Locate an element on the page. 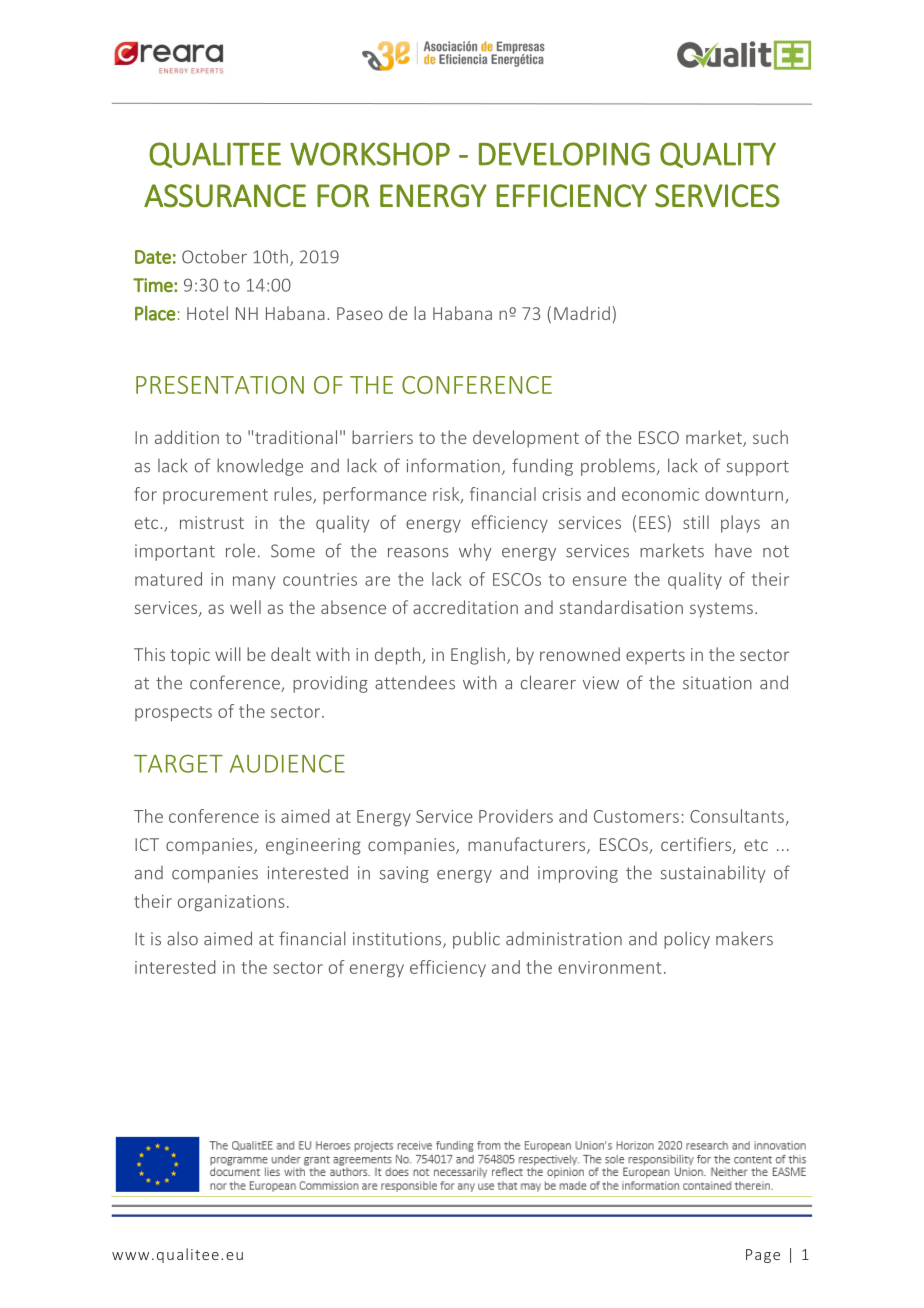 This page has width=924, height=1308. attendees is located at coordinates (415, 682).
